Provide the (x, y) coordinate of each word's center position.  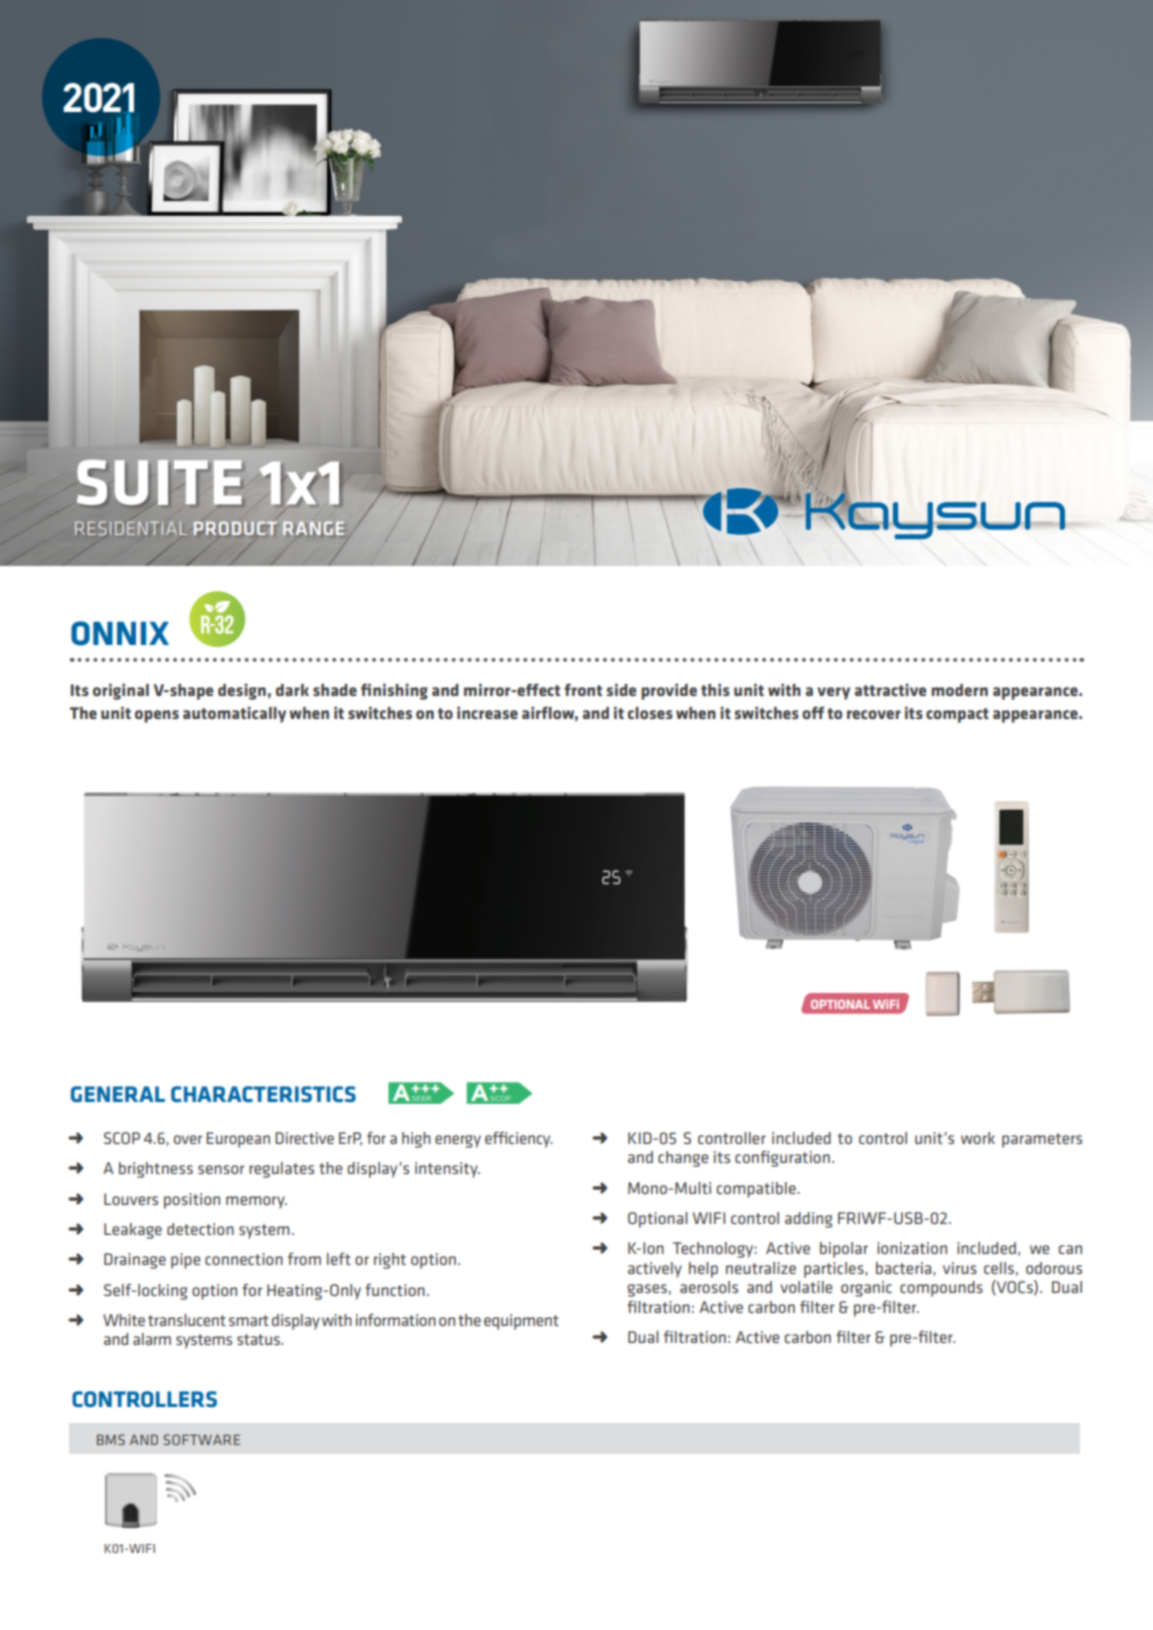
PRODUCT (235, 528)
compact (957, 715)
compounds (941, 1289)
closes (650, 713)
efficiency (519, 1139)
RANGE (313, 528)
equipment (521, 1322)
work (978, 1138)
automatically (234, 715)
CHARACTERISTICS (263, 1094)
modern (959, 690)
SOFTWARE (202, 1439)
